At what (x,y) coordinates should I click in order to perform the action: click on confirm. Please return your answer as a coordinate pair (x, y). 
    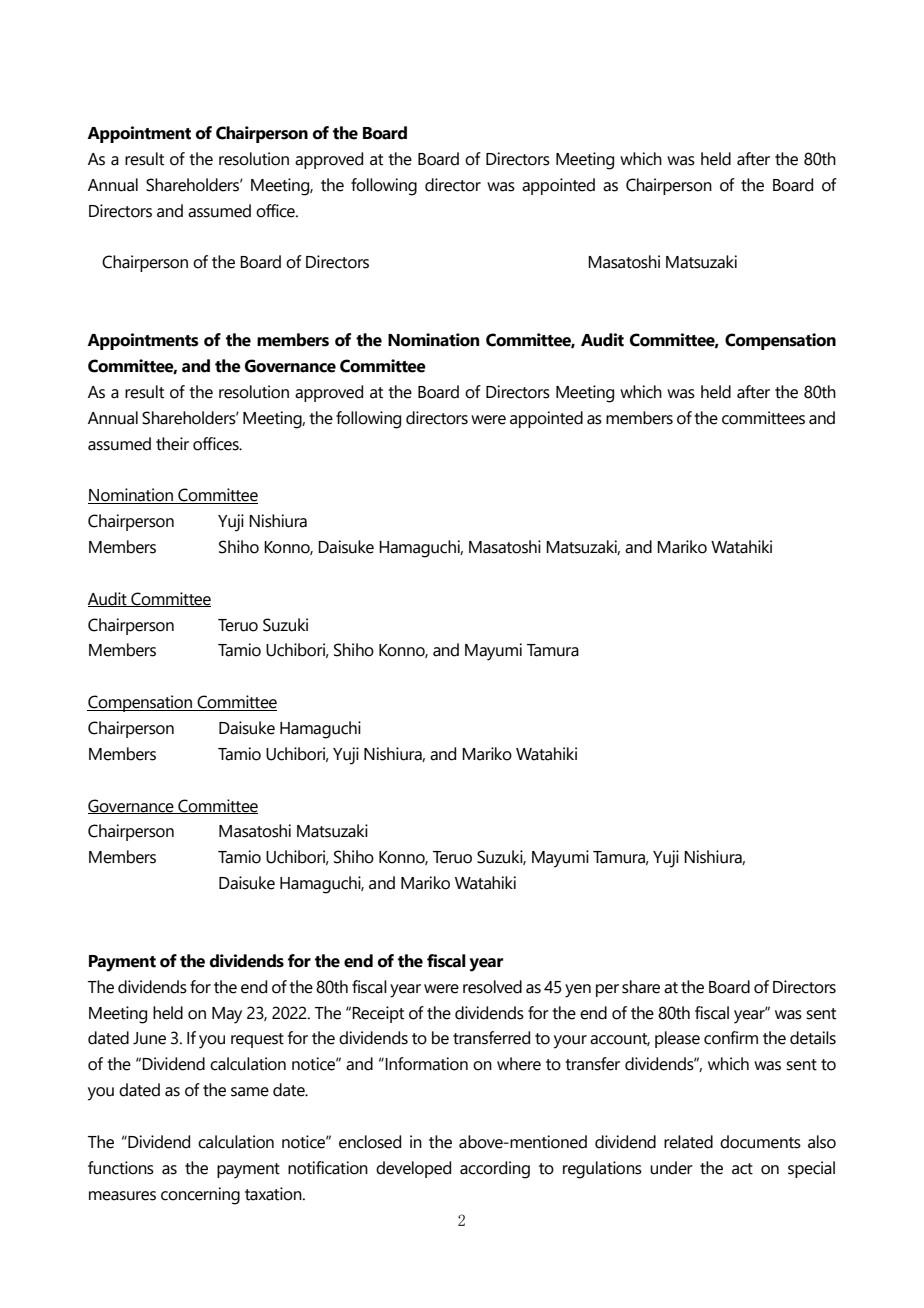
    Looking at the image, I should click on (731, 1038).
